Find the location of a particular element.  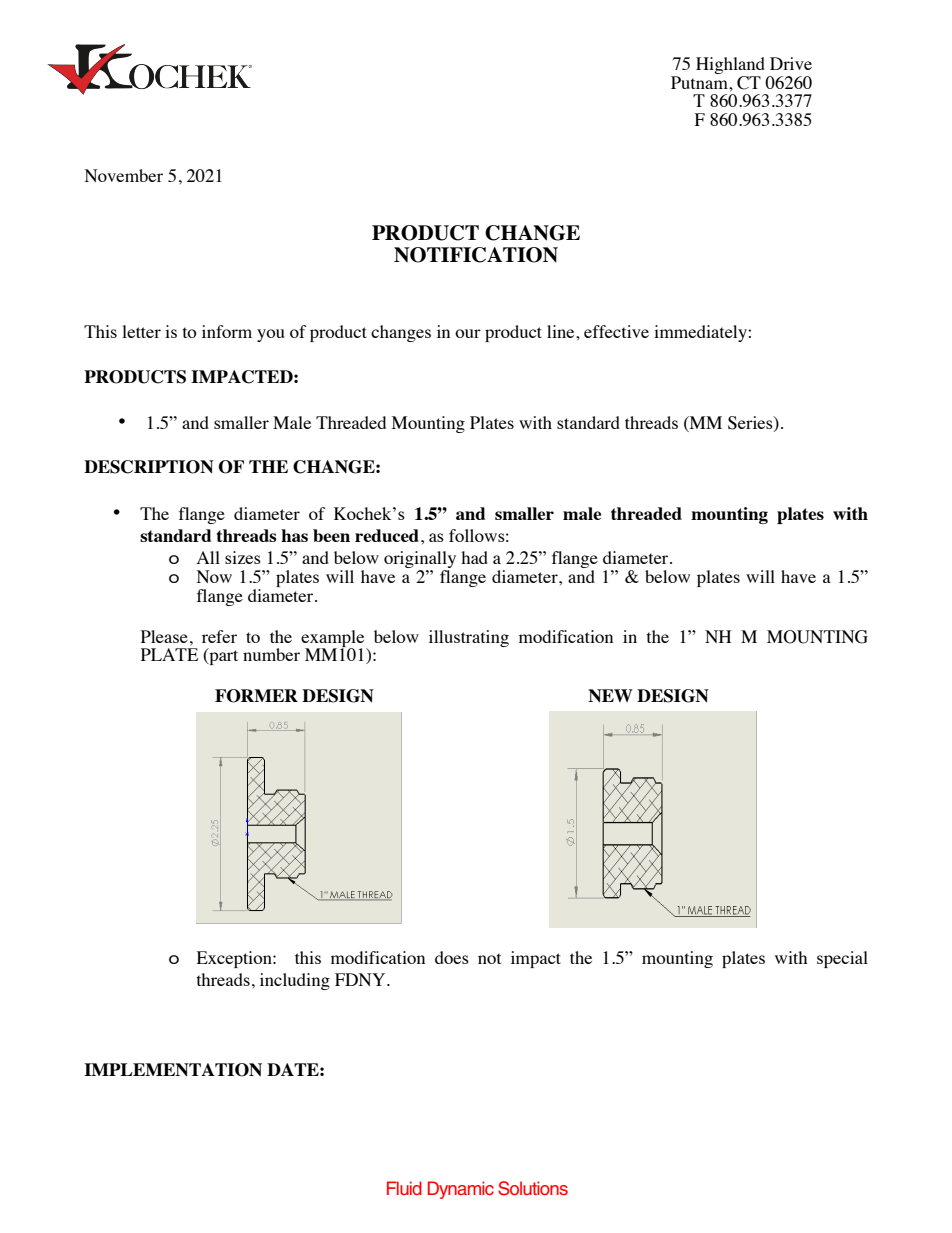

IMPLEMENTATION is located at coordinates (173, 1070).
